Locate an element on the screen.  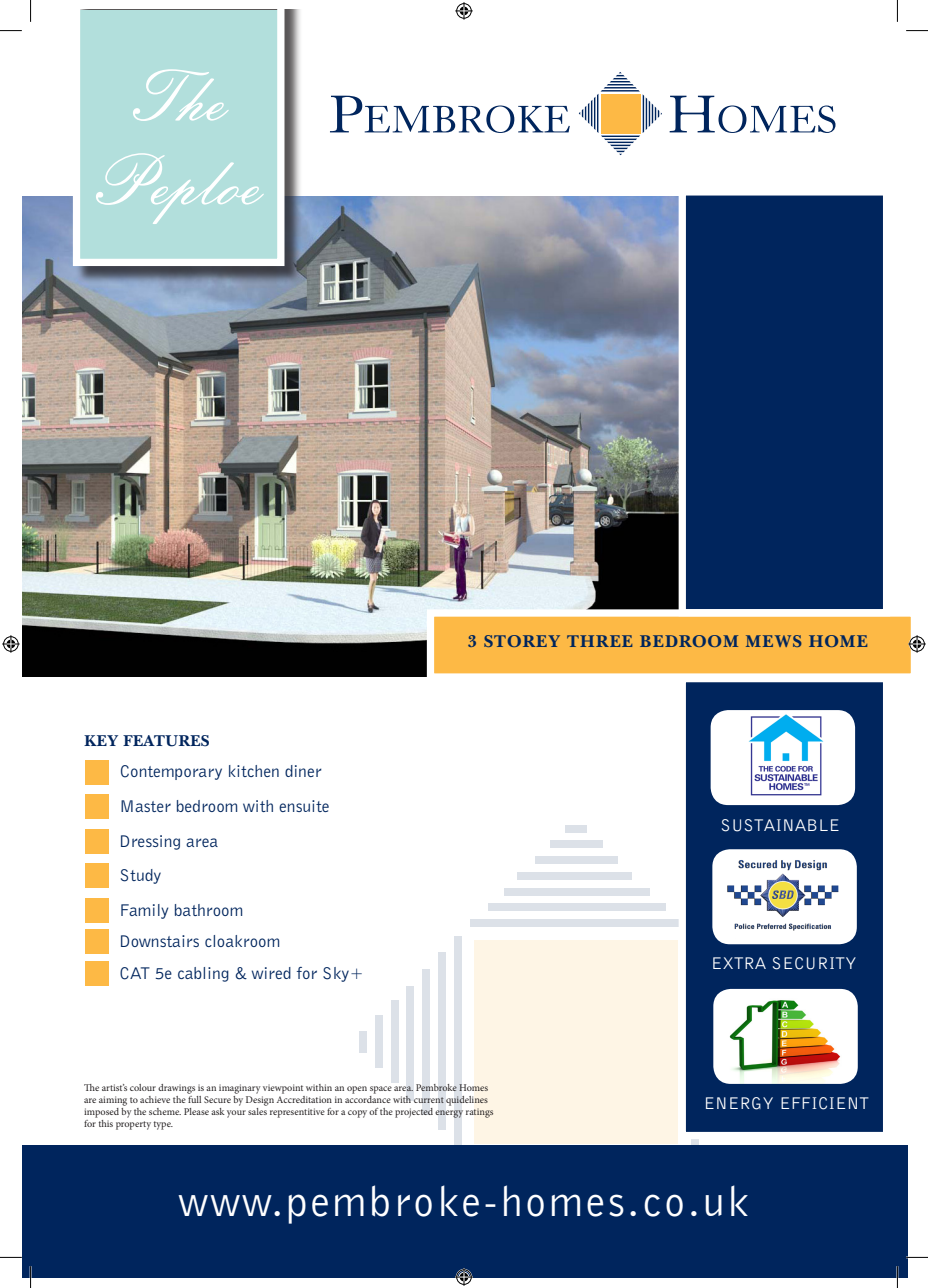
SUSTAINABLE is located at coordinates (780, 825).
